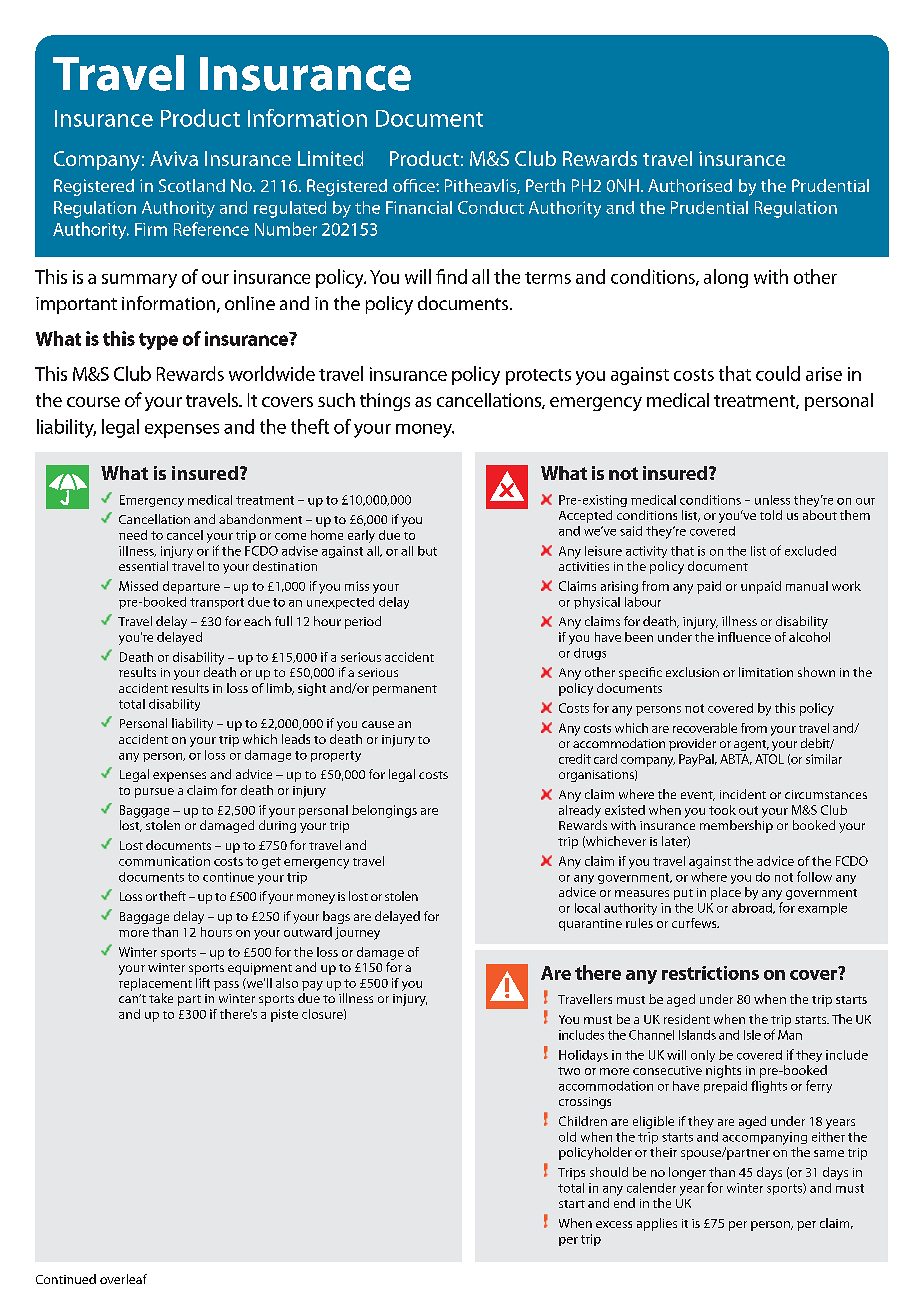 The width and height of the screenshot is (924, 1308). Describe the element at coordinates (690, 185) in the screenshot. I see `Authorised` at that location.
